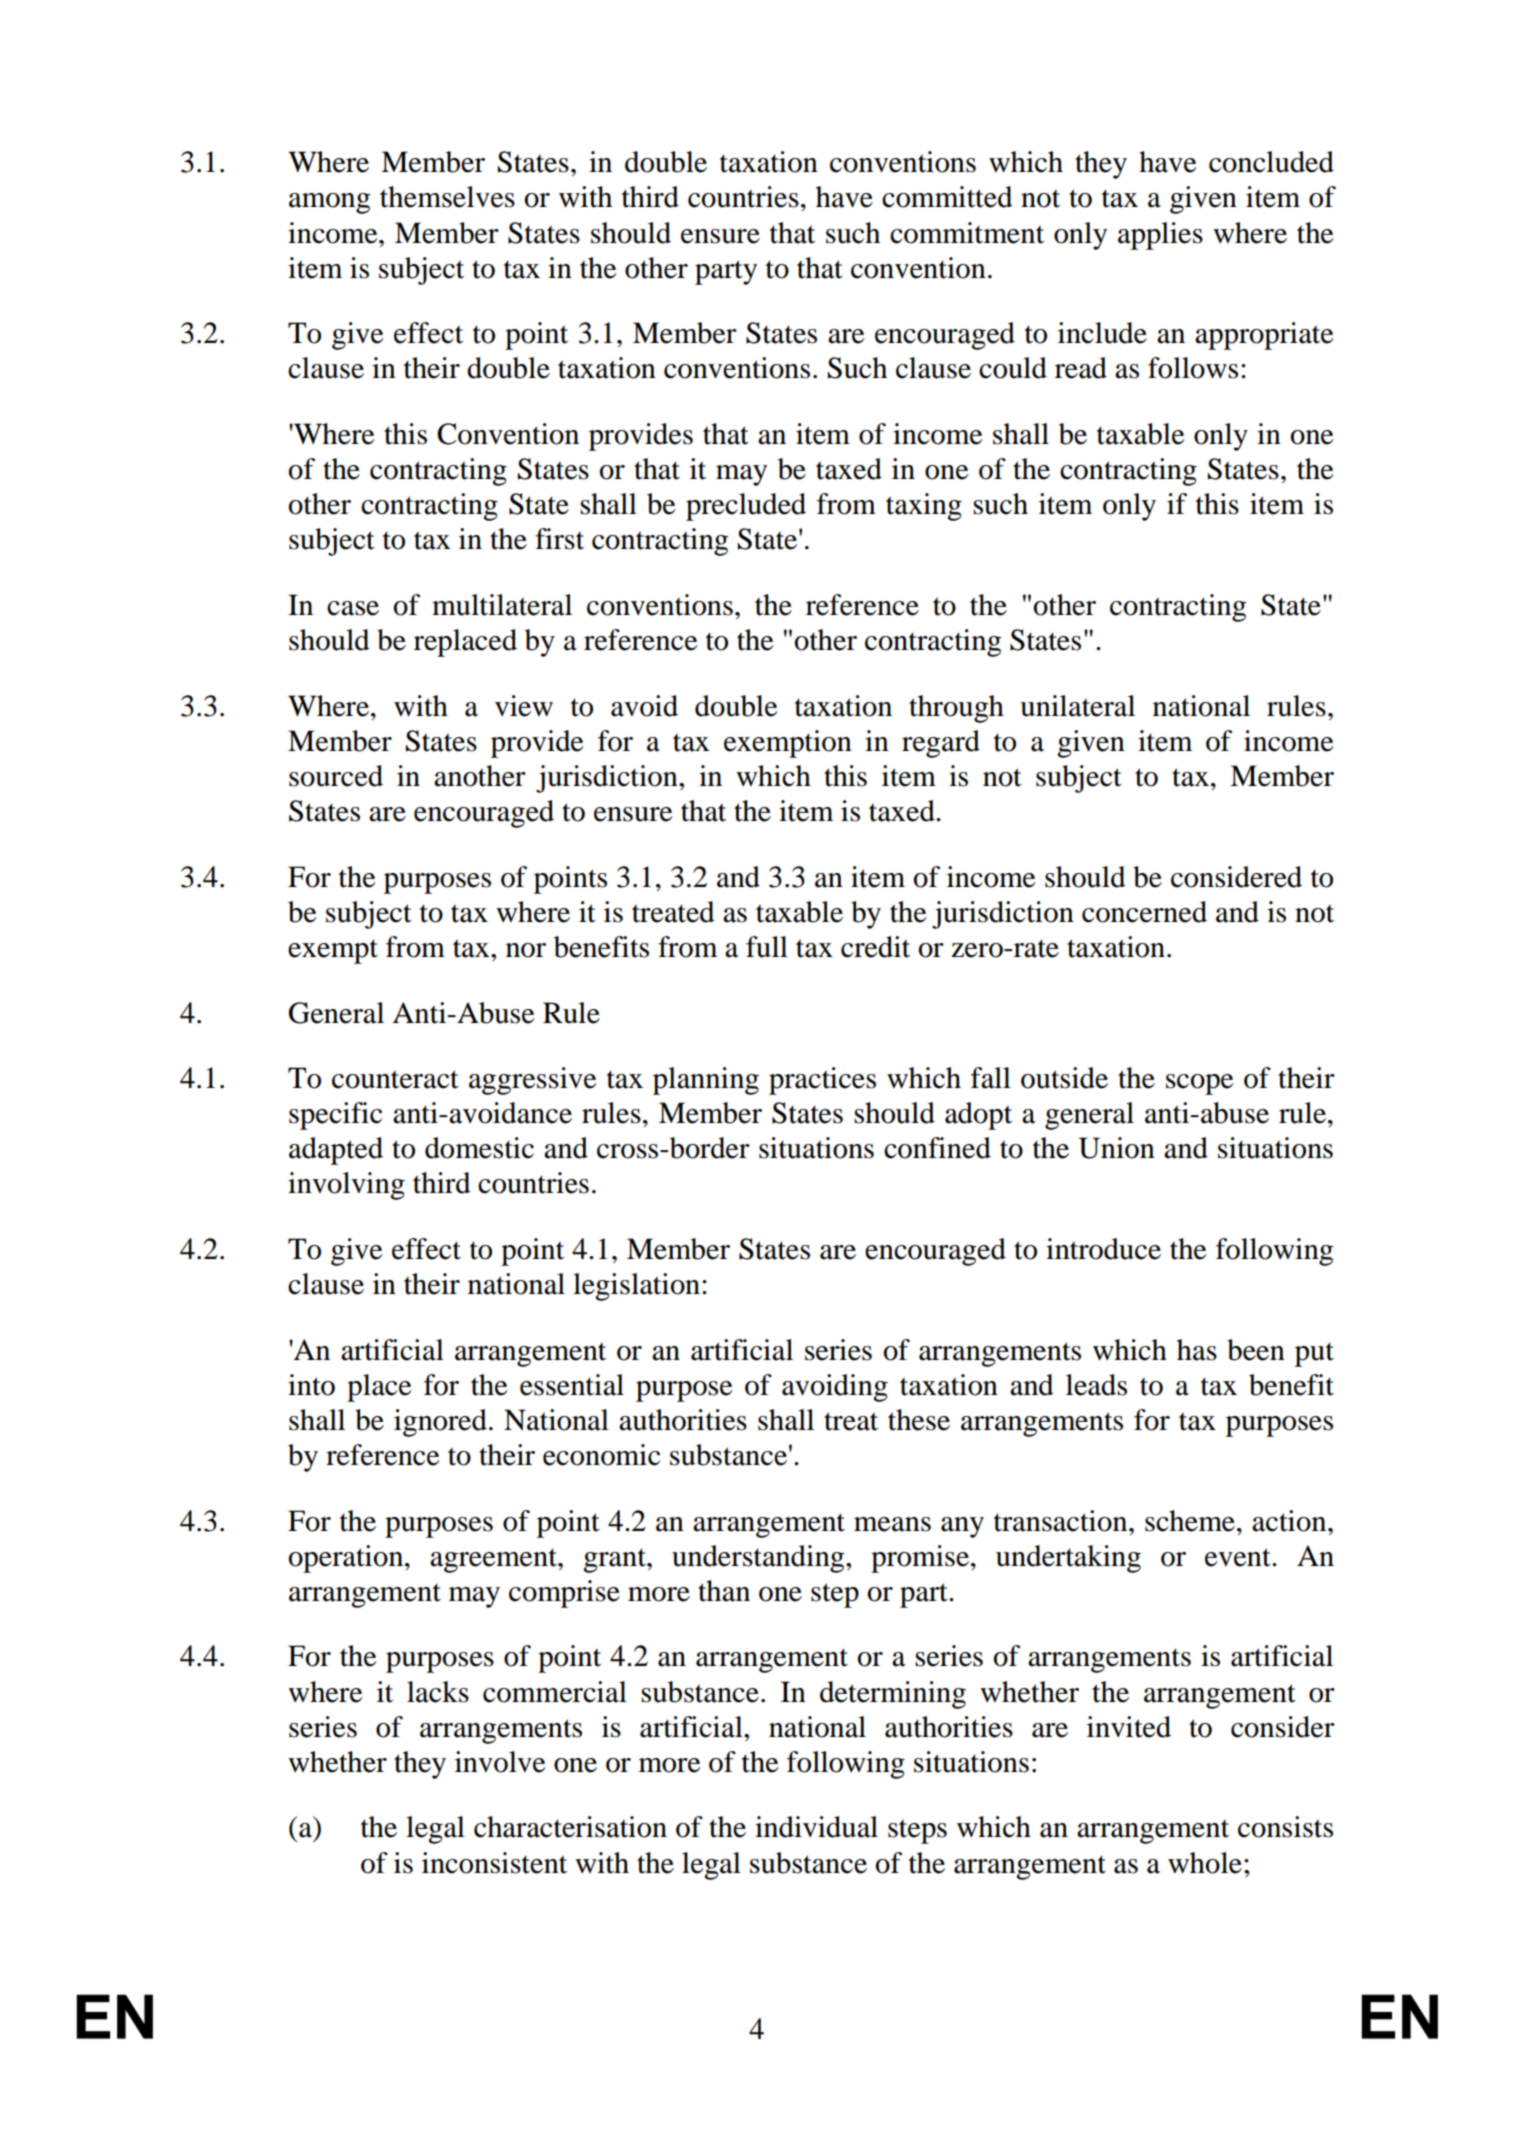 This image has width=1514, height=2142. Describe the element at coordinates (336, 776) in the image. I see `sourced` at that location.
